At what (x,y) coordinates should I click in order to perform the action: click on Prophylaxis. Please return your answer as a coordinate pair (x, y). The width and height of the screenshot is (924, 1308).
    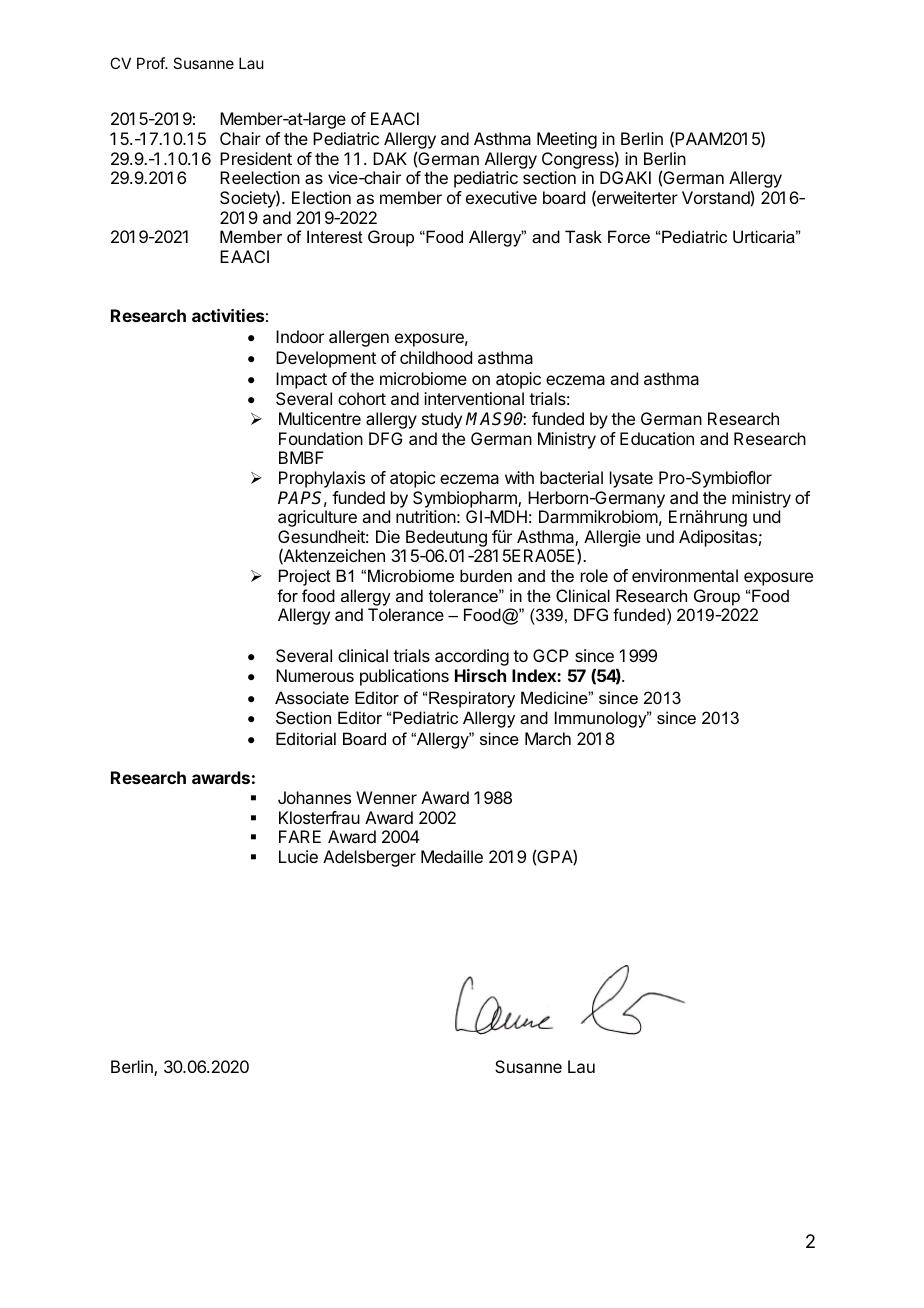
    Looking at the image, I should click on (322, 479).
